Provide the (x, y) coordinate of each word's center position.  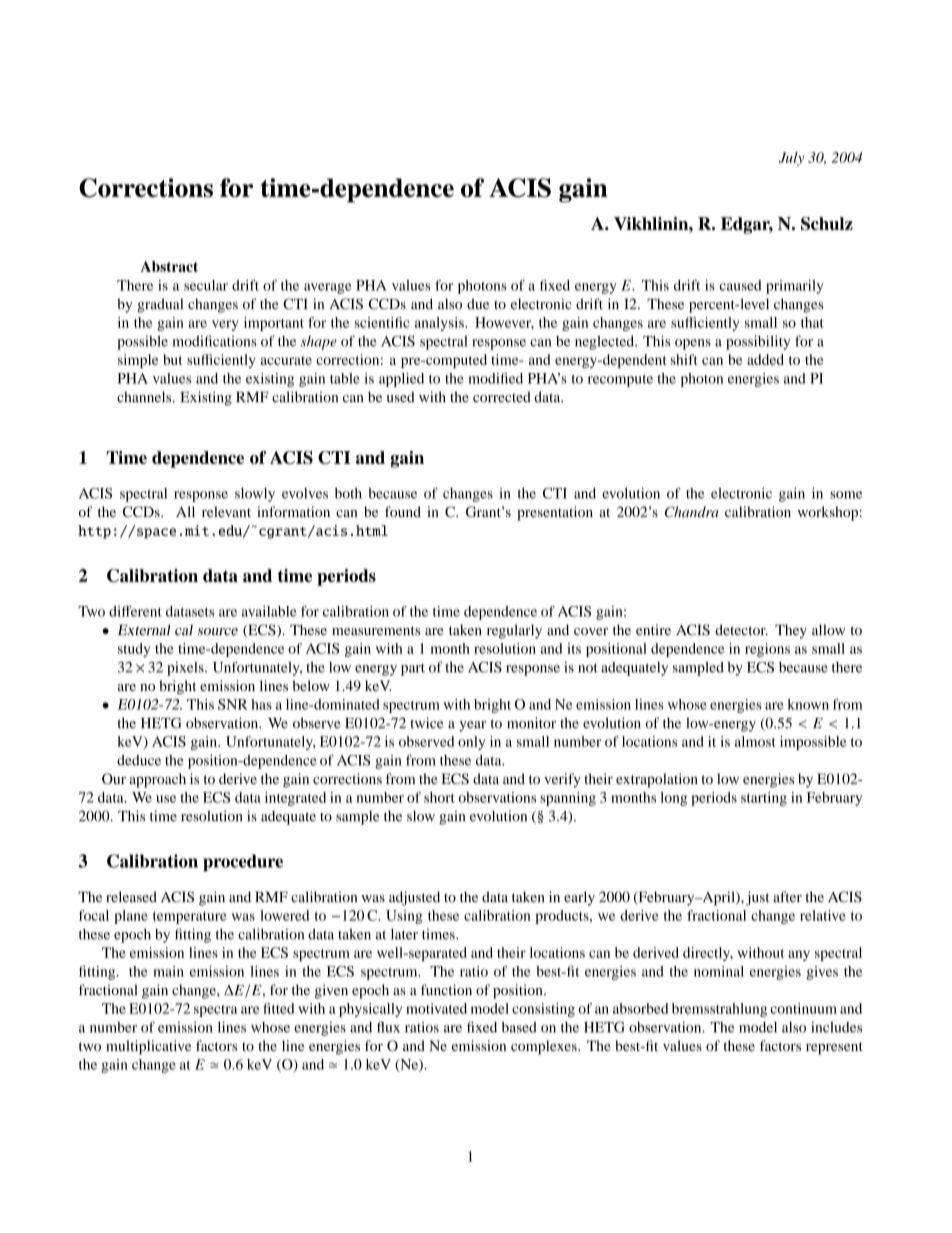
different (135, 611)
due (478, 304)
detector (741, 630)
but (172, 359)
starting (764, 799)
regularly (514, 631)
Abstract (169, 266)
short (439, 797)
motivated (436, 1008)
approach (157, 780)
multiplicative (148, 1047)
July (791, 159)
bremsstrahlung (719, 1010)
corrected (502, 397)
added (765, 359)
